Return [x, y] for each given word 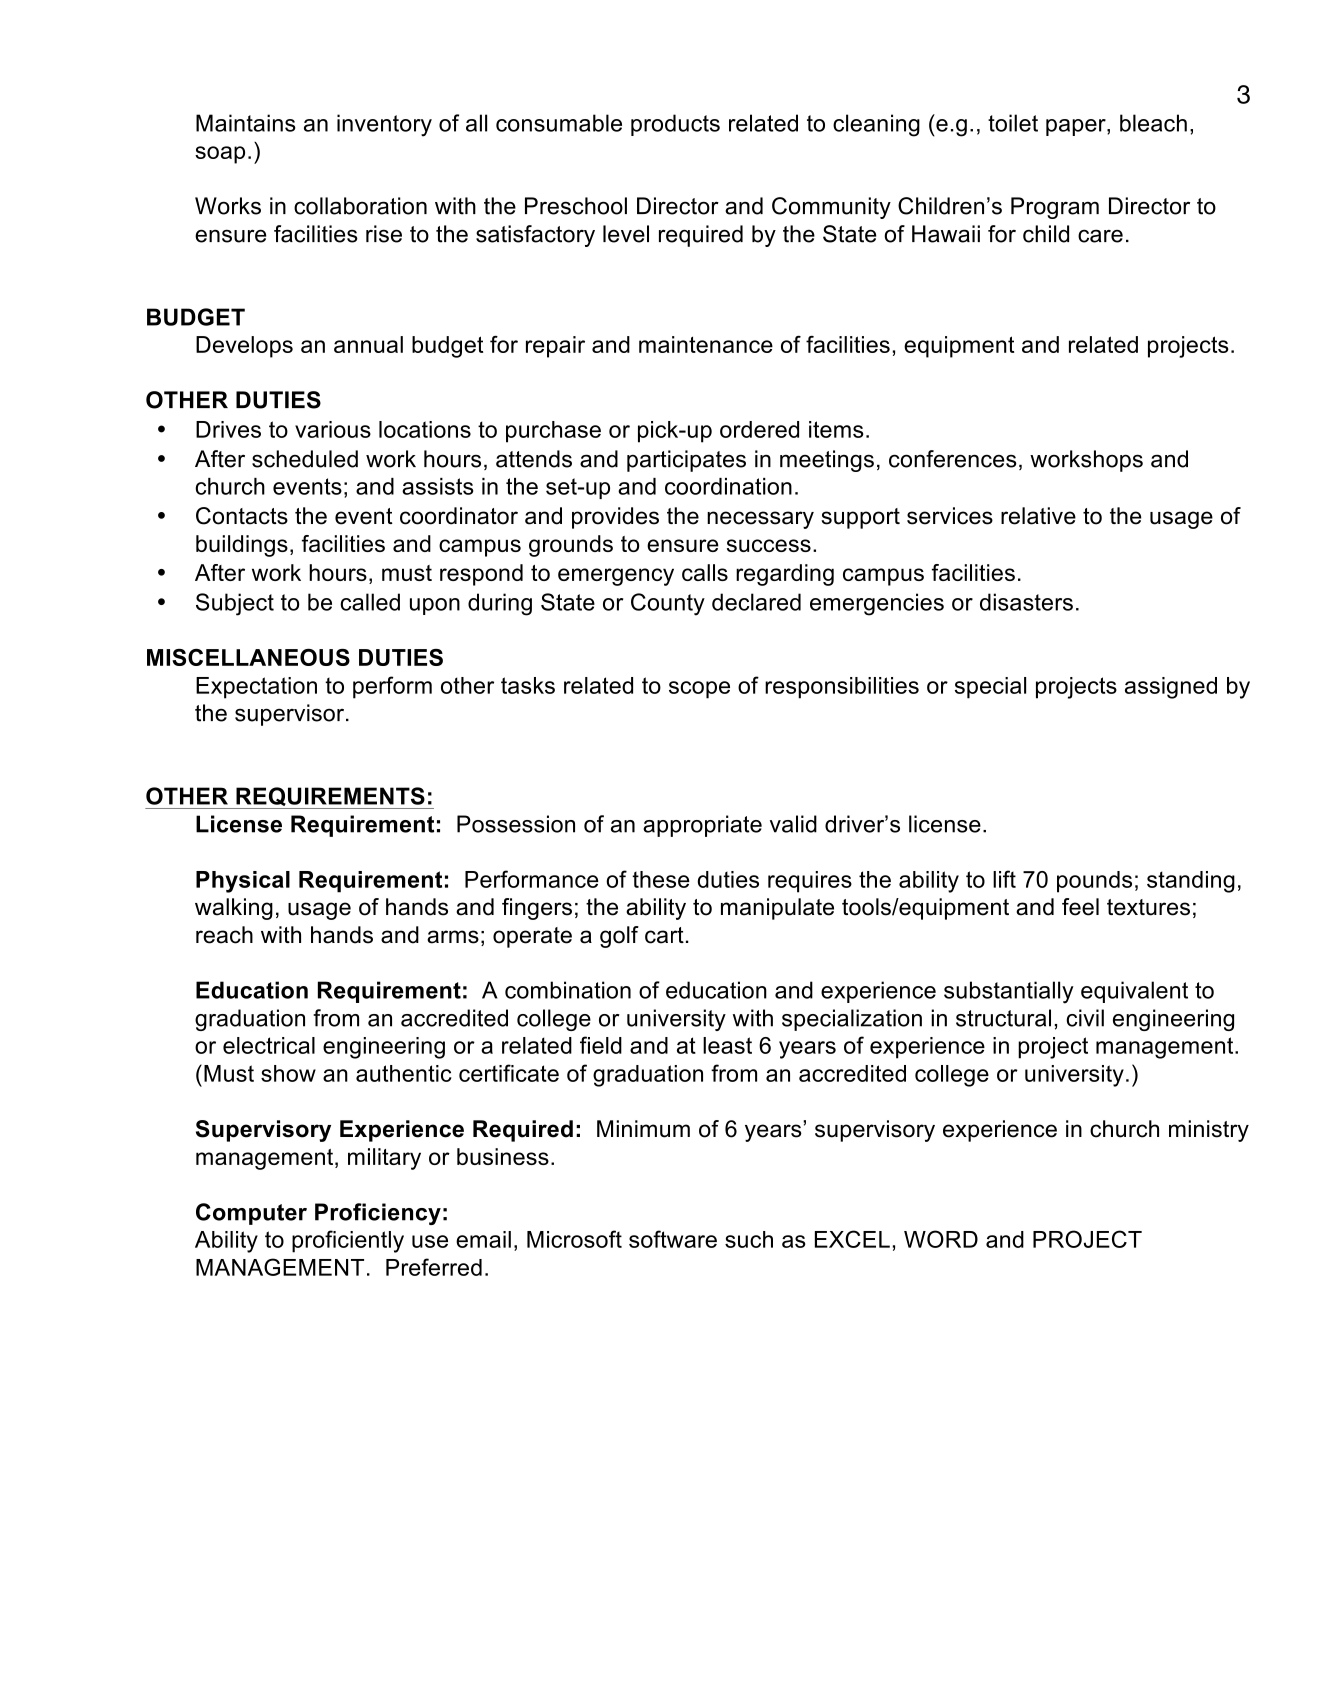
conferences [953, 459]
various [333, 429]
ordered [759, 429]
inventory [384, 125]
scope [699, 690]
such [749, 1239]
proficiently [348, 1241]
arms [453, 937]
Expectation [256, 688]
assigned [1171, 688]
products [675, 125]
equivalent [1134, 992]
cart [664, 935]
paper [1077, 127]
